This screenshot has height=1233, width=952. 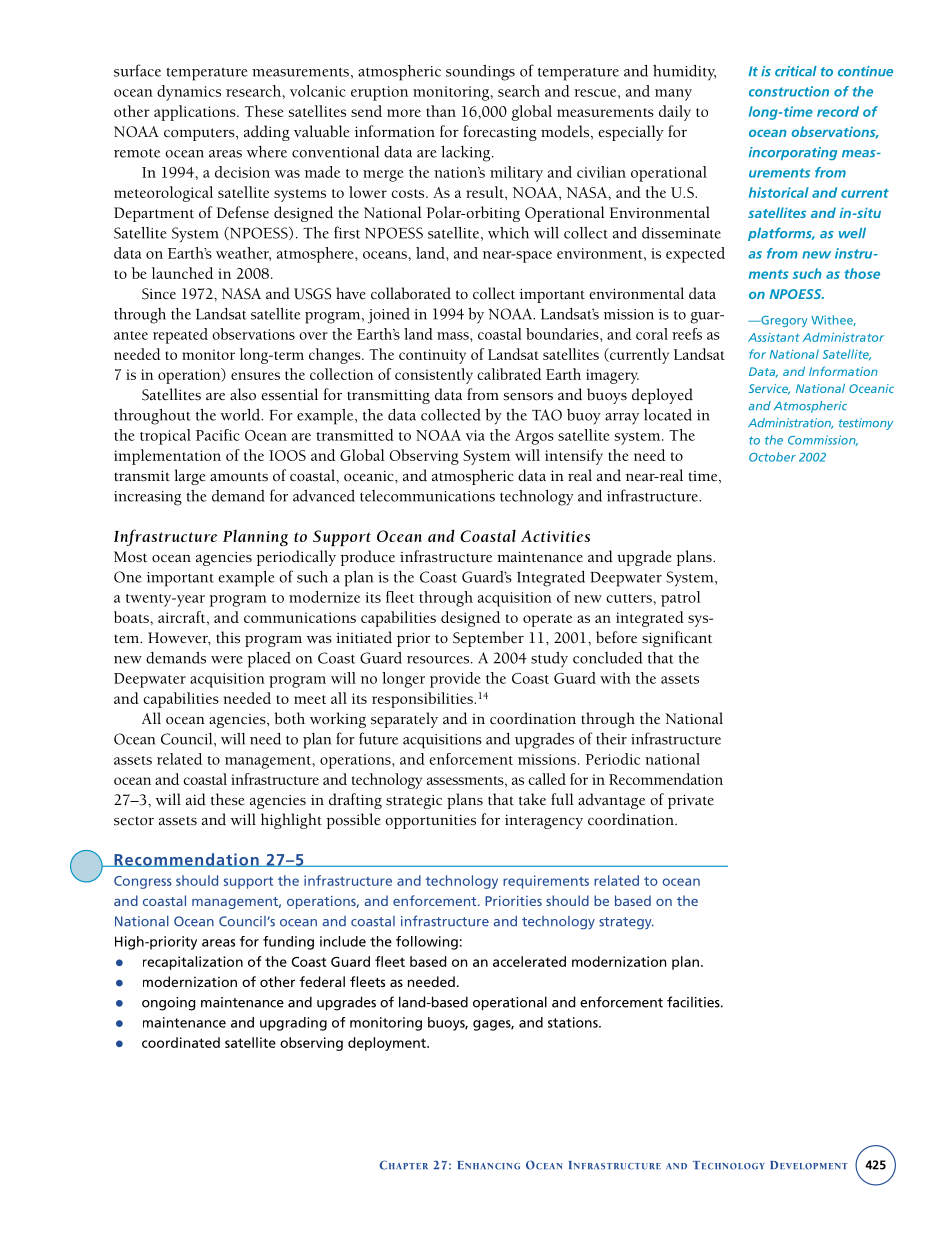 What do you see at coordinates (182, 273) in the screenshot?
I see `launched` at bounding box center [182, 273].
